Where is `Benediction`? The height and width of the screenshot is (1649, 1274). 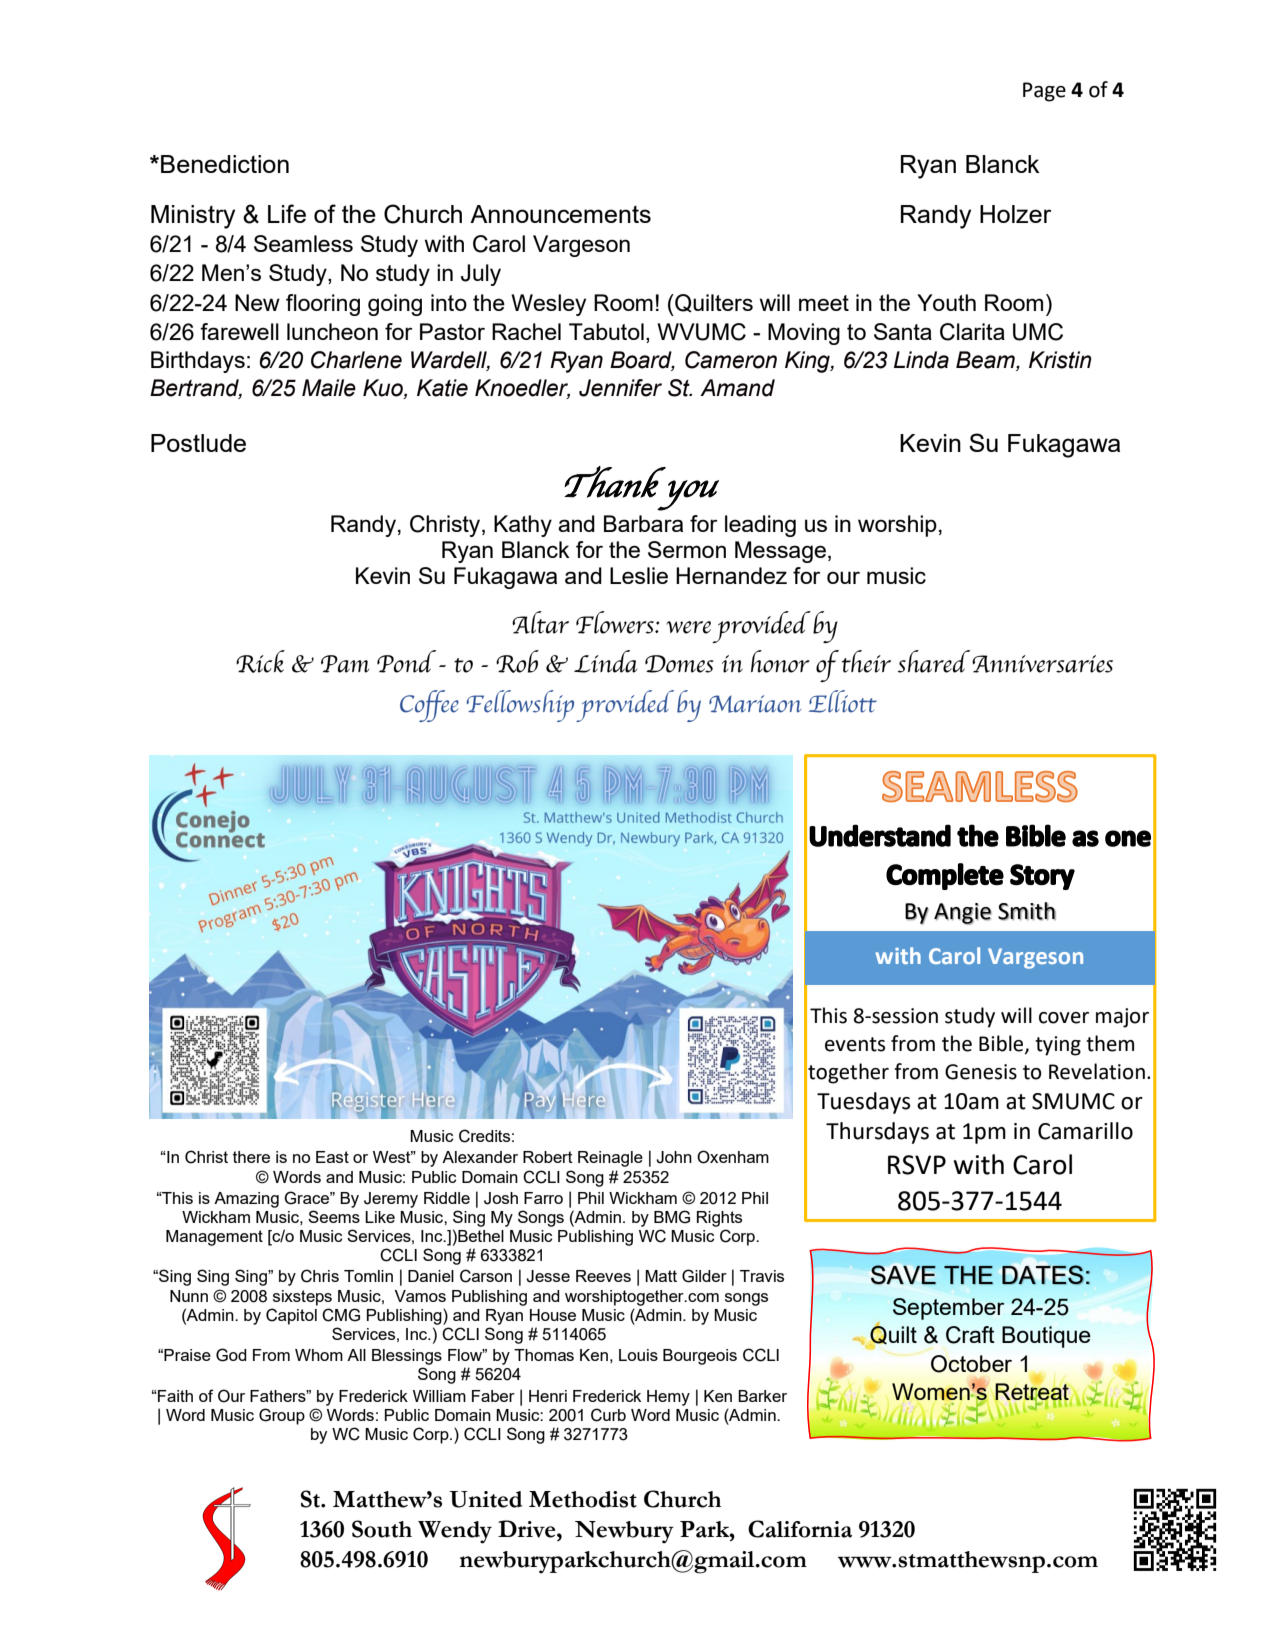
Benediction is located at coordinates (225, 164).
